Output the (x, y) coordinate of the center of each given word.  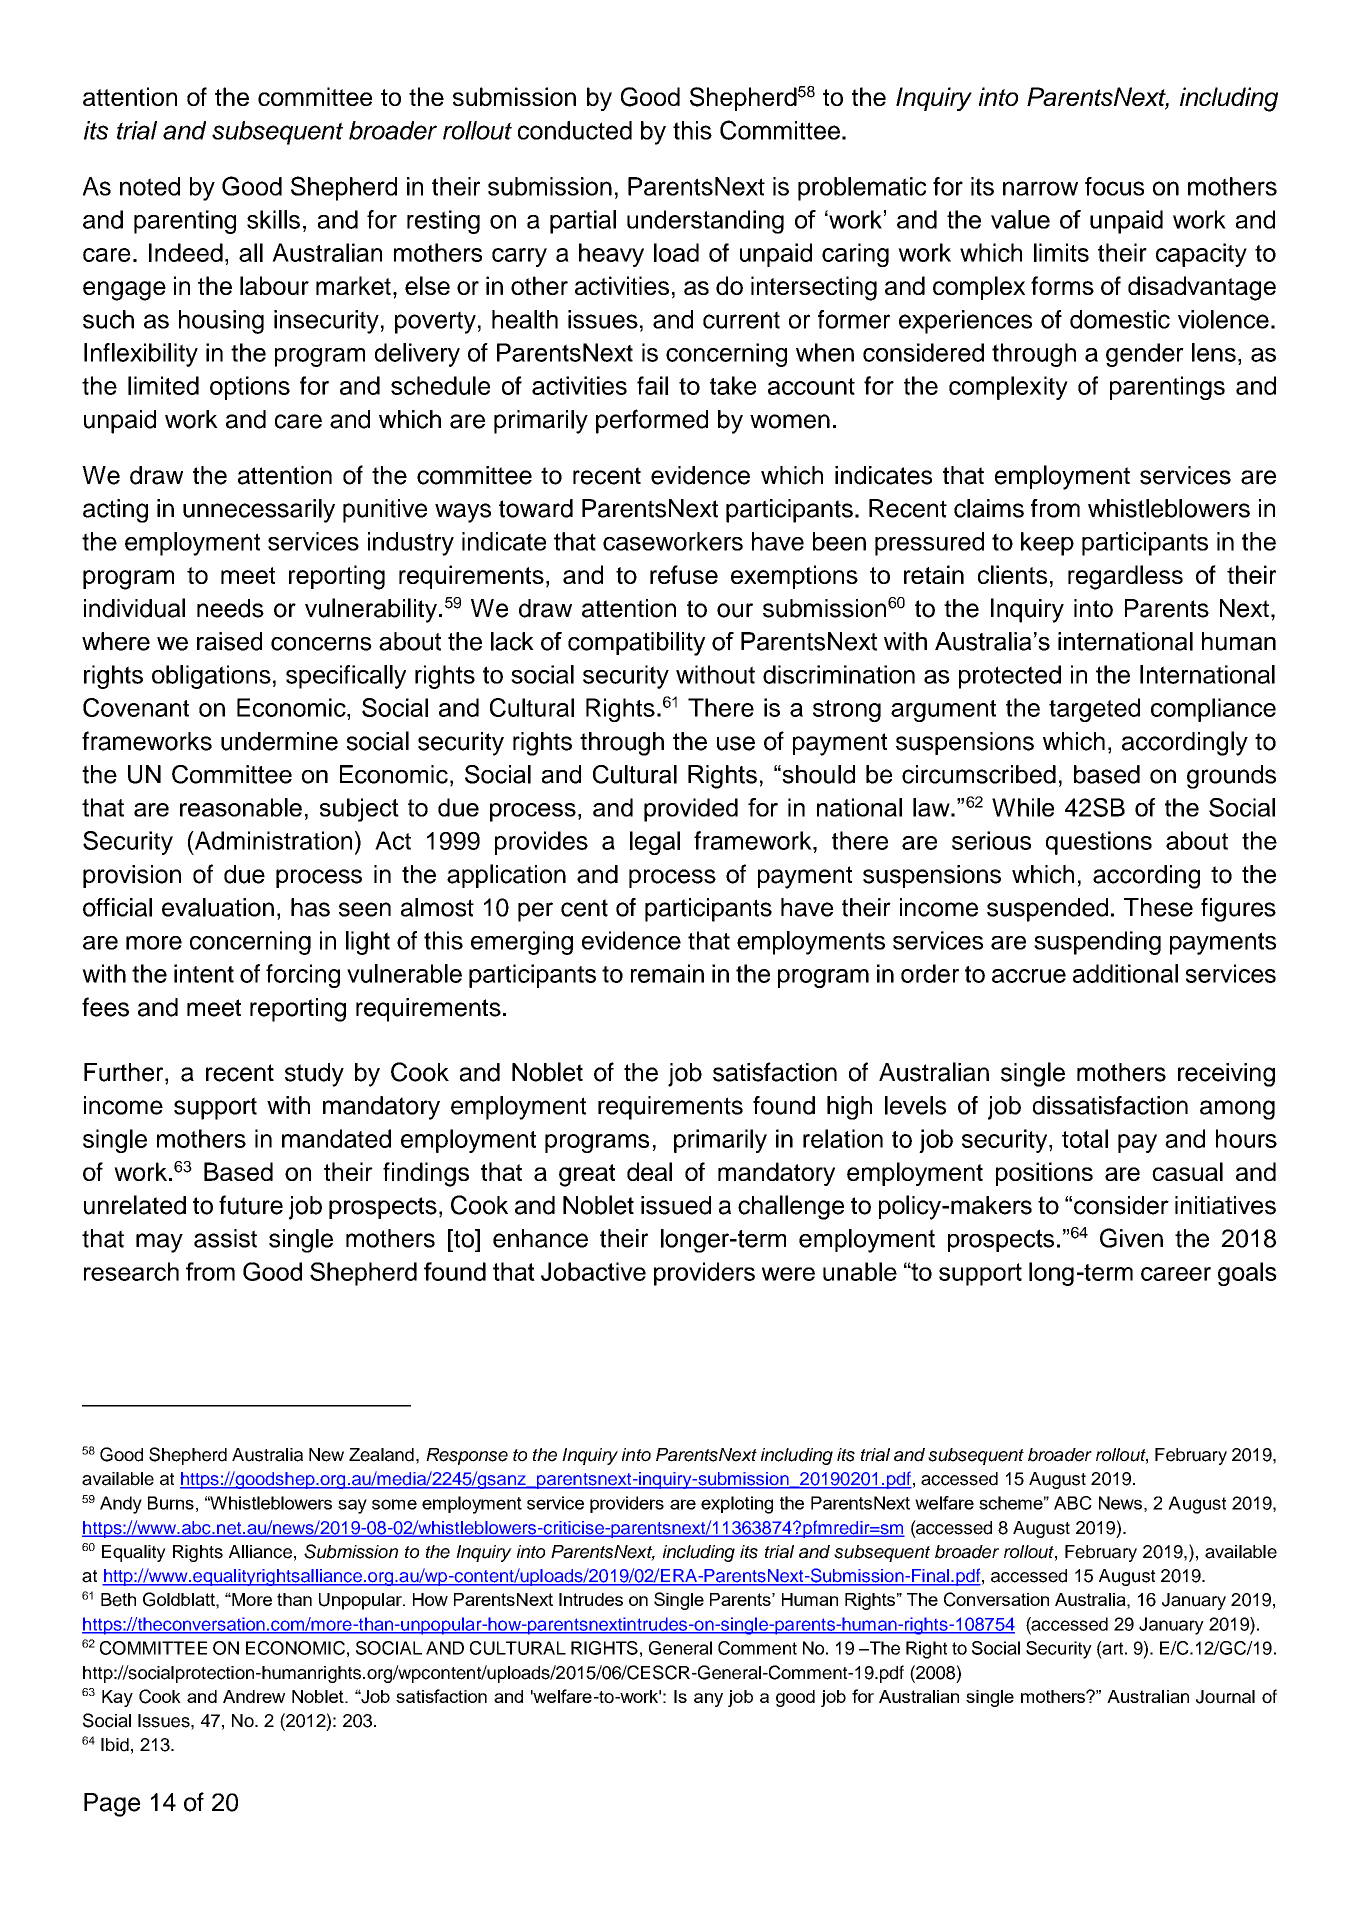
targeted (1094, 710)
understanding (705, 222)
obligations (211, 677)
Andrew (254, 1696)
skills (273, 219)
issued (676, 1205)
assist (225, 1238)
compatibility (636, 644)
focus (1114, 186)
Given (1131, 1238)
